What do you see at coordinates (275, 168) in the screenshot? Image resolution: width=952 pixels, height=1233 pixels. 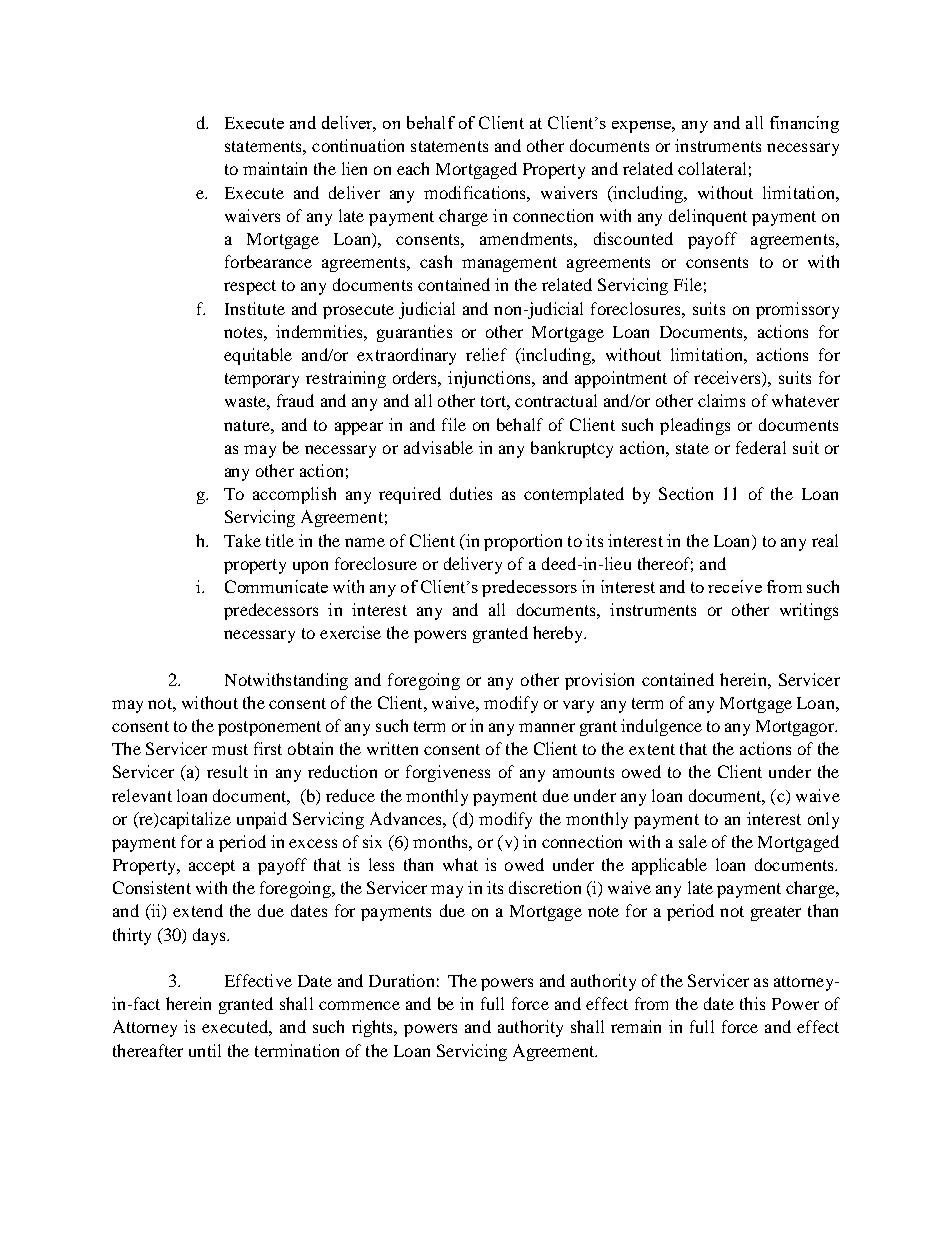 I see `maintain` at bounding box center [275, 168].
